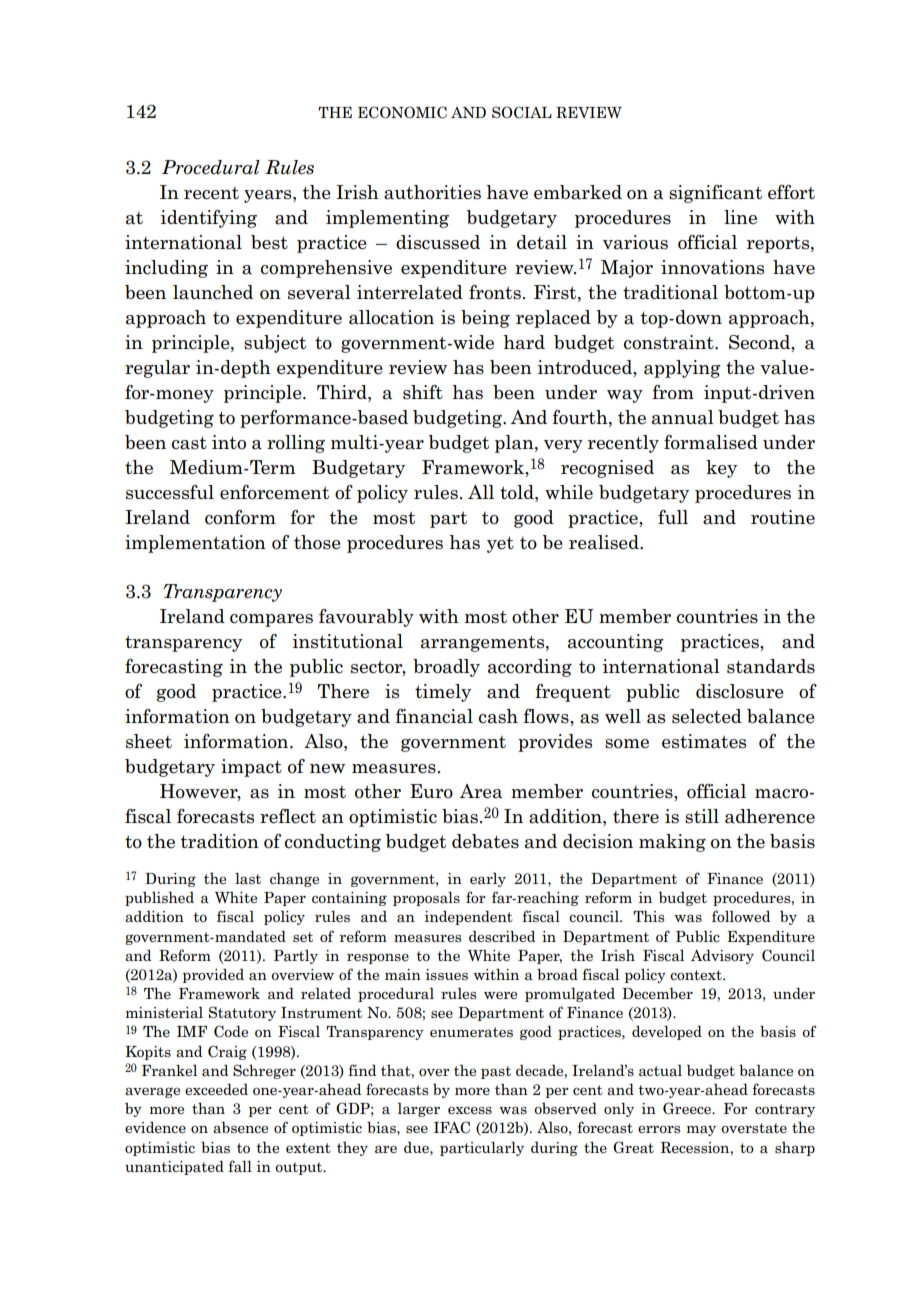  Describe the element at coordinates (771, 666) in the image. I see `standards` at that location.
